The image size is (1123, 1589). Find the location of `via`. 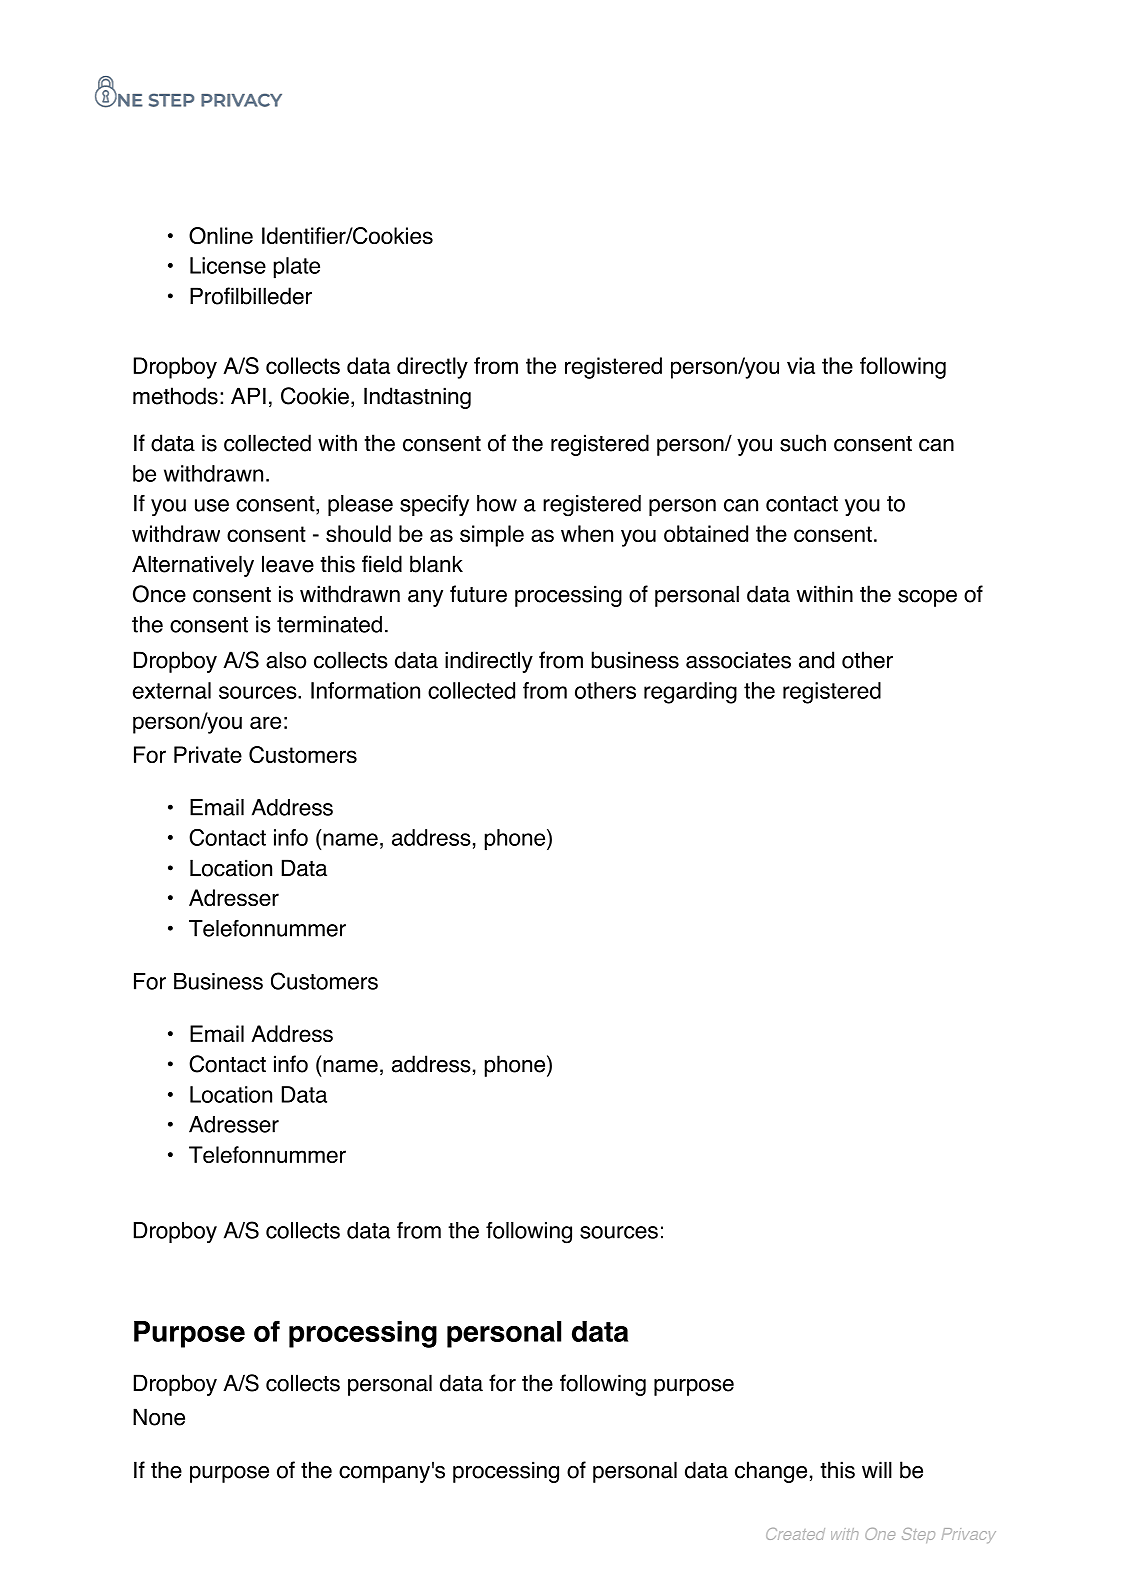

via is located at coordinates (801, 365).
